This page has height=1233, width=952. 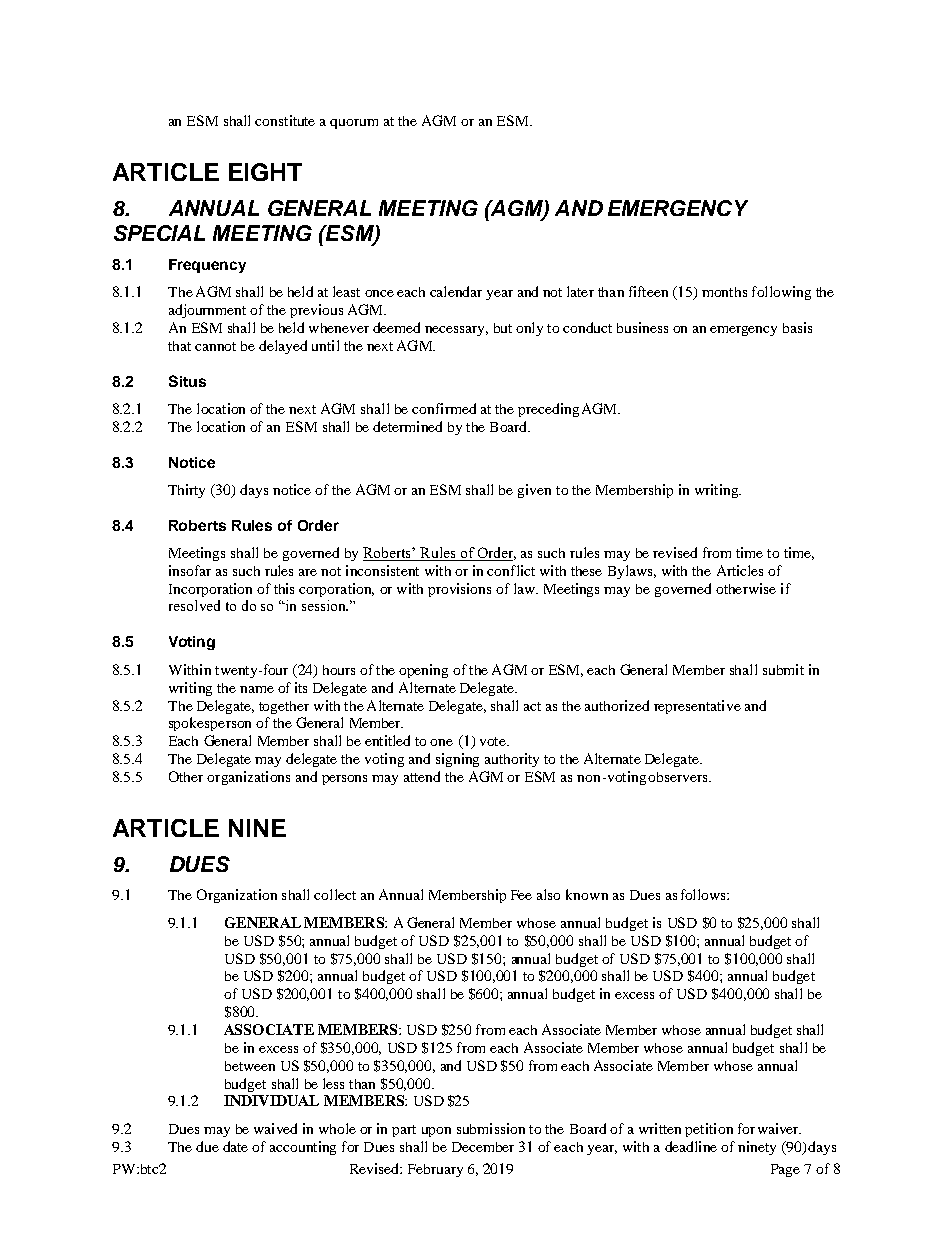 What do you see at coordinates (235, 1146) in the page?
I see `date` at bounding box center [235, 1146].
